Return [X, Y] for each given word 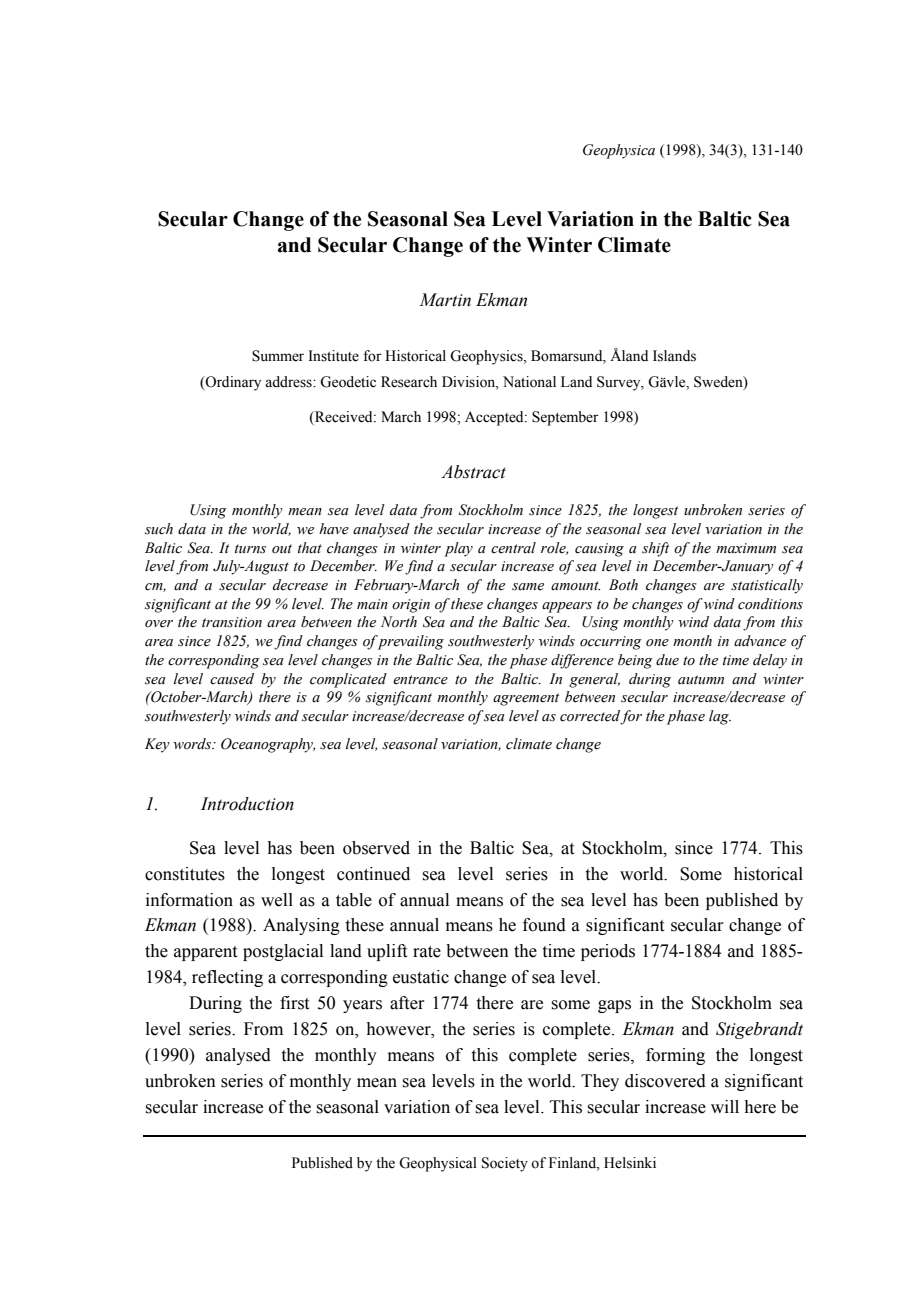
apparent [205, 953]
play [458, 549]
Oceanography [268, 745]
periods [608, 952]
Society [505, 1164]
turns [250, 549]
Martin [445, 300]
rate [427, 952]
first [294, 1003]
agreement [526, 699]
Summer [278, 356]
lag [720, 717]
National [529, 382]
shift [655, 549]
